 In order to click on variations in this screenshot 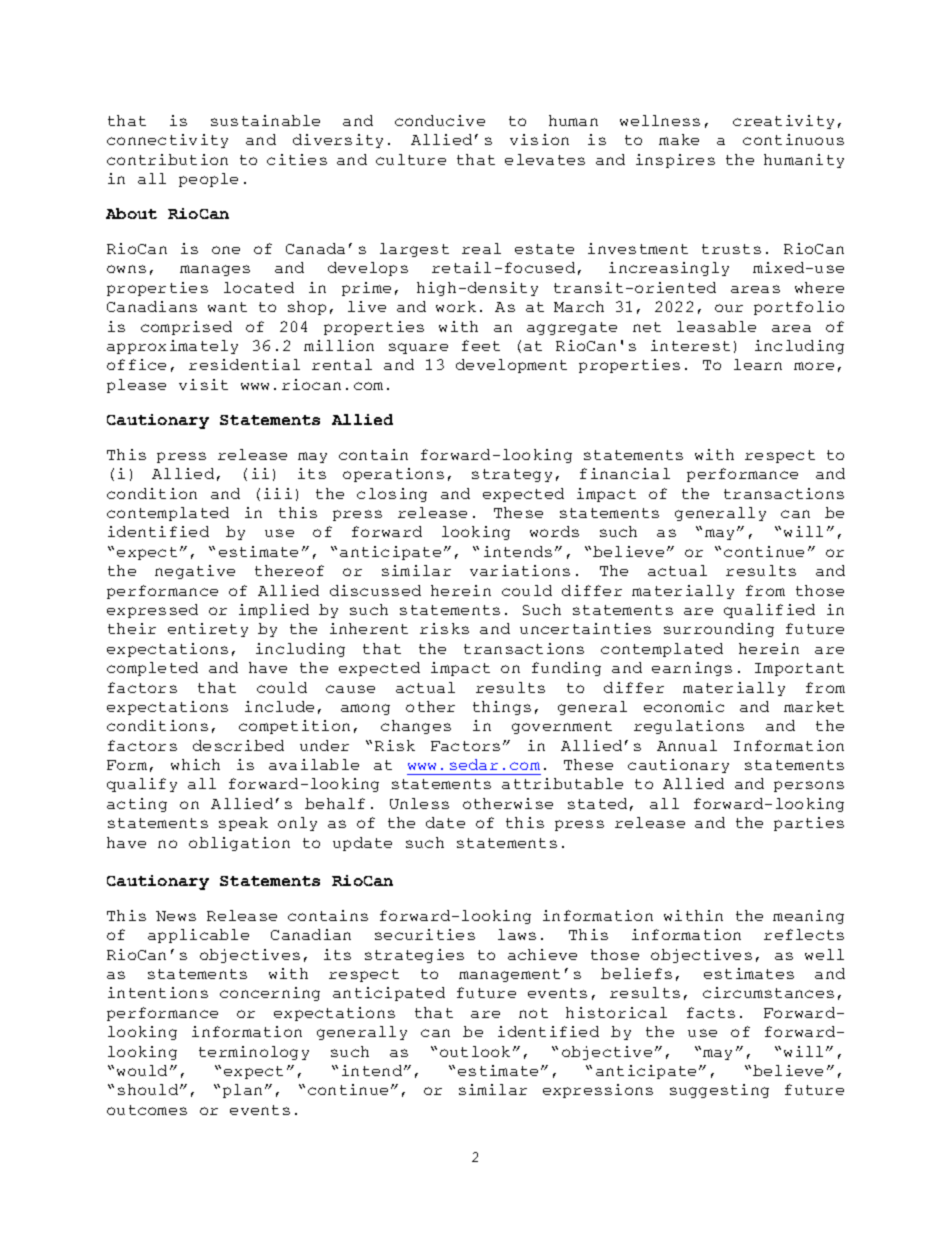, I will do `click(520, 570)`.
